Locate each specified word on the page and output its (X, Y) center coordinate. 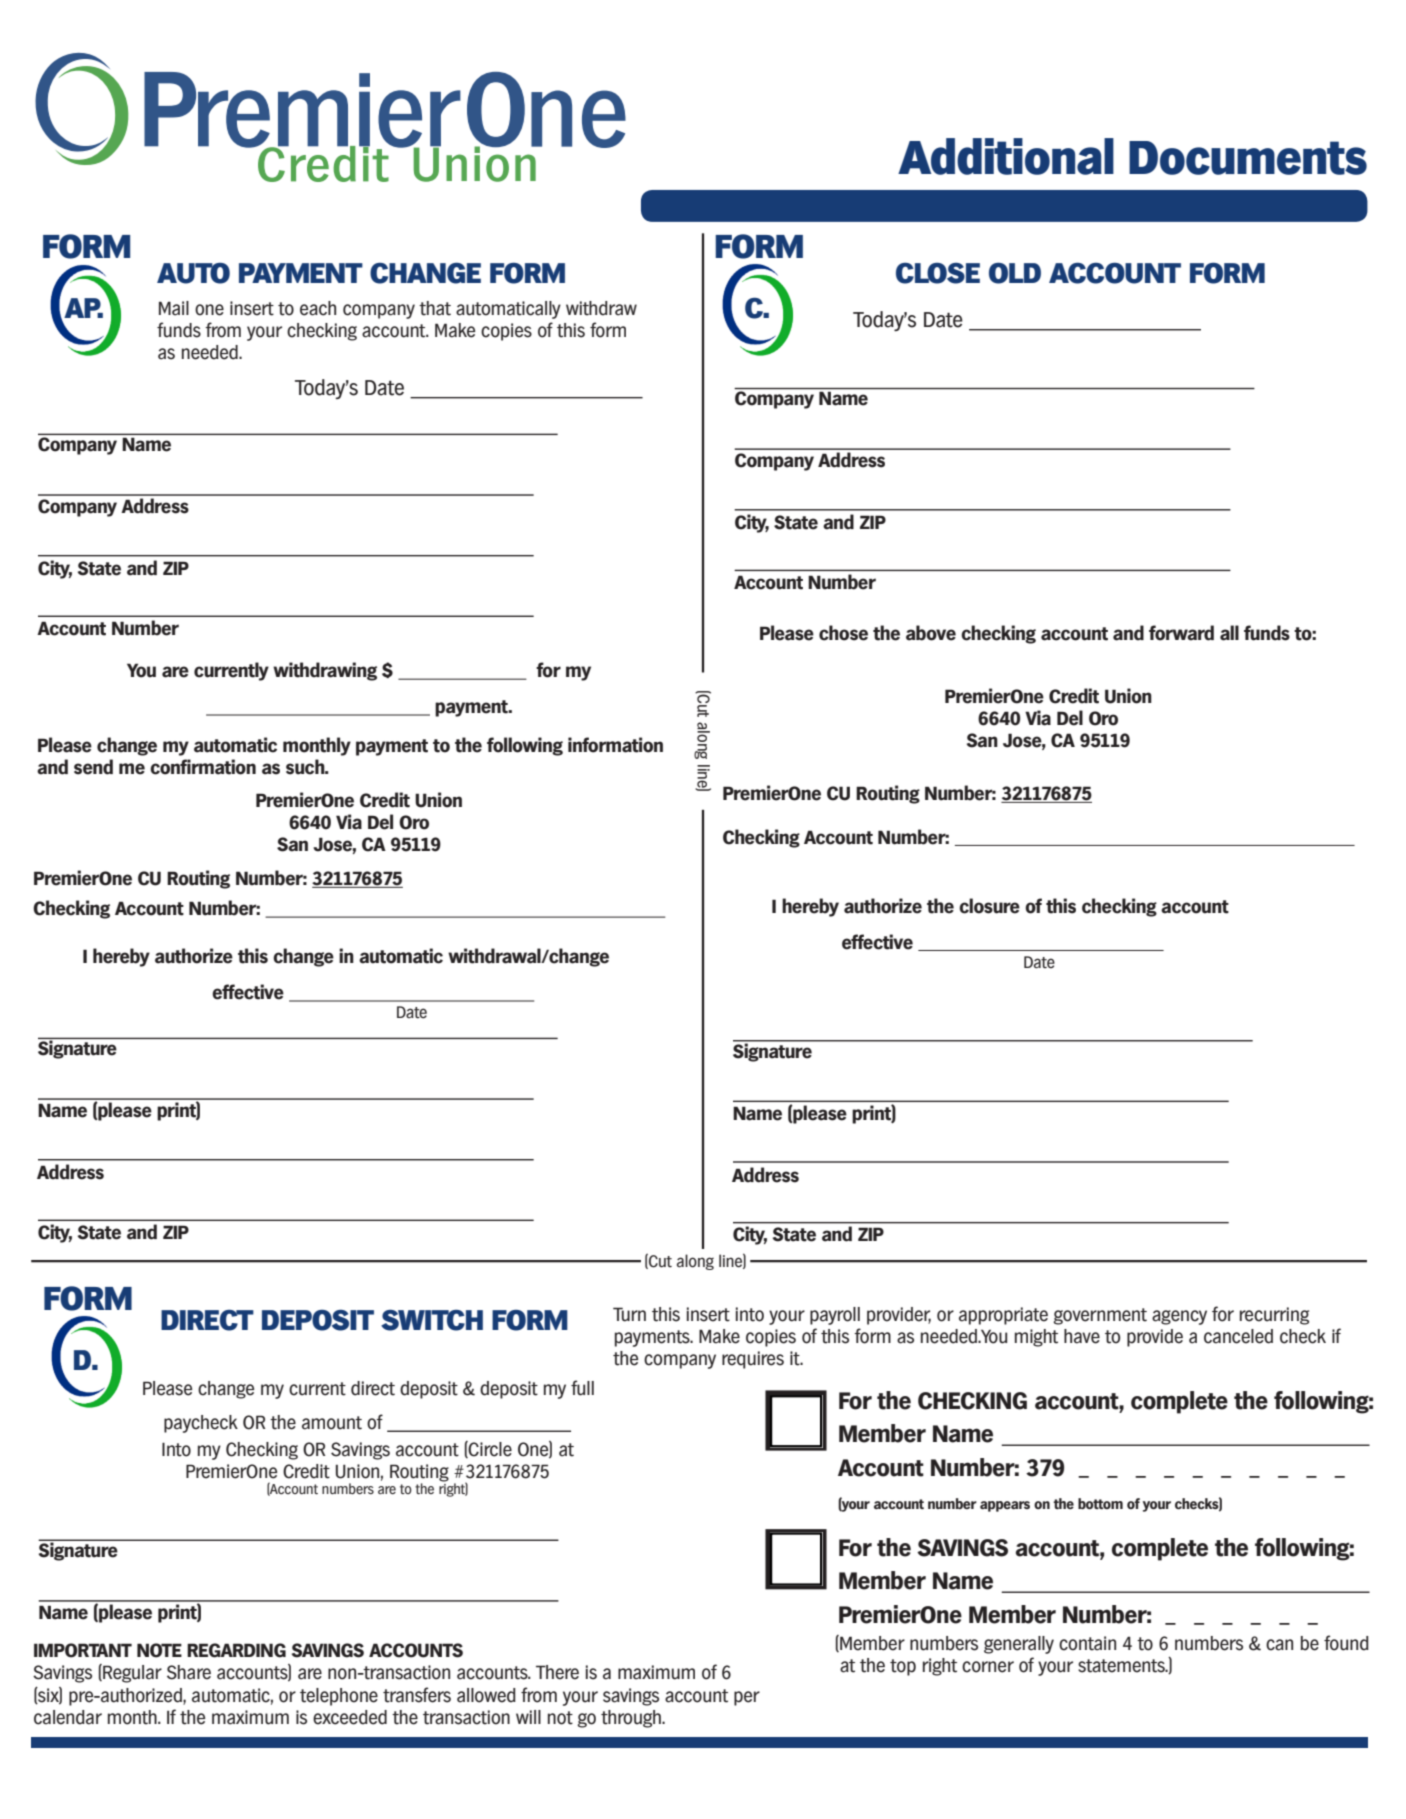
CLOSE (938, 273)
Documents (1248, 158)
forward (1181, 633)
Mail (174, 308)
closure (989, 906)
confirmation (203, 767)
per (747, 1698)
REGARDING (236, 1650)
